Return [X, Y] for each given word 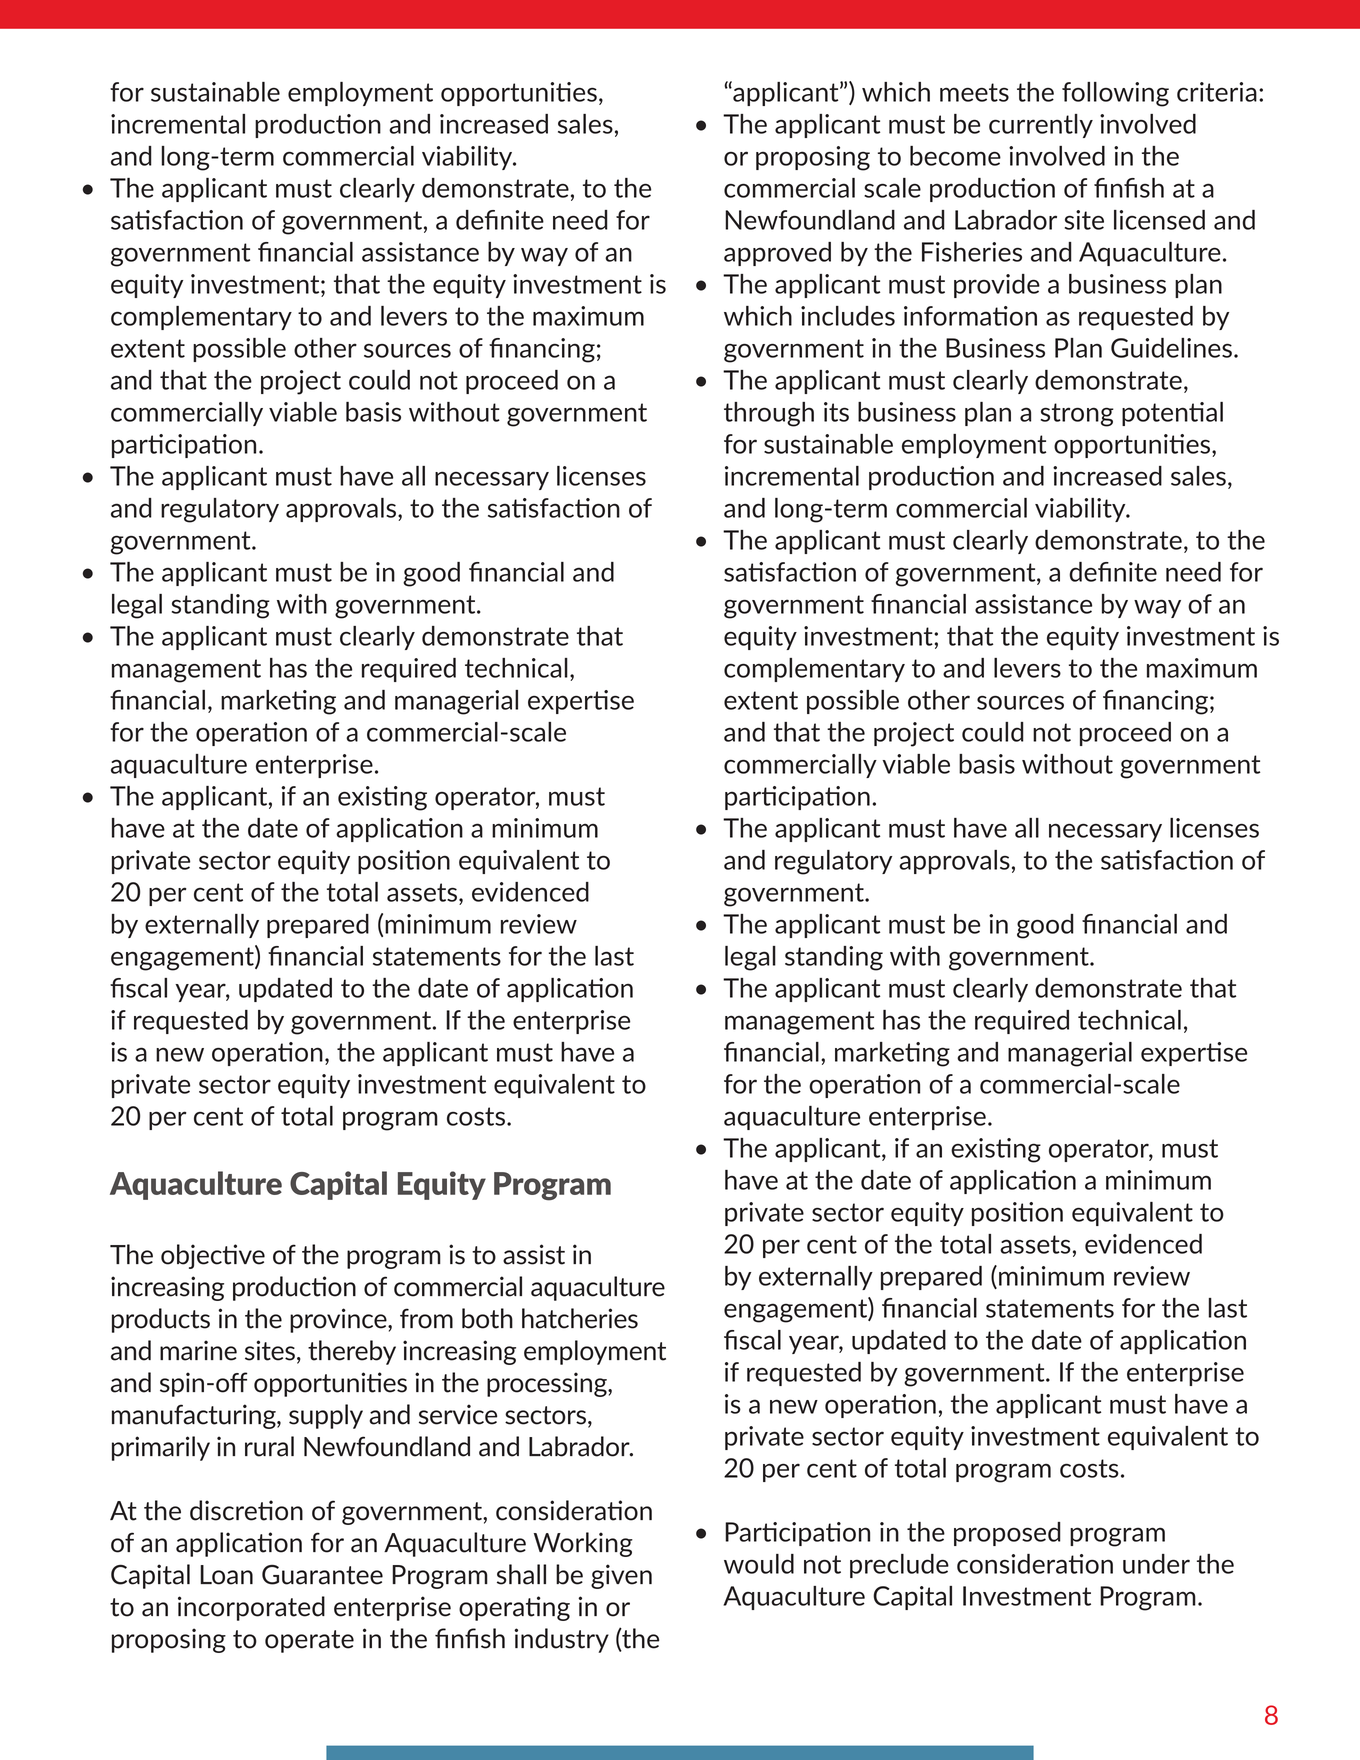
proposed [1007, 1534]
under [1156, 1564]
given [621, 1576]
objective [213, 1256]
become [955, 156]
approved [777, 254]
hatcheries [580, 1318]
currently [1041, 126]
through [769, 414]
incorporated [251, 1608]
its [836, 412]
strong [1077, 415]
